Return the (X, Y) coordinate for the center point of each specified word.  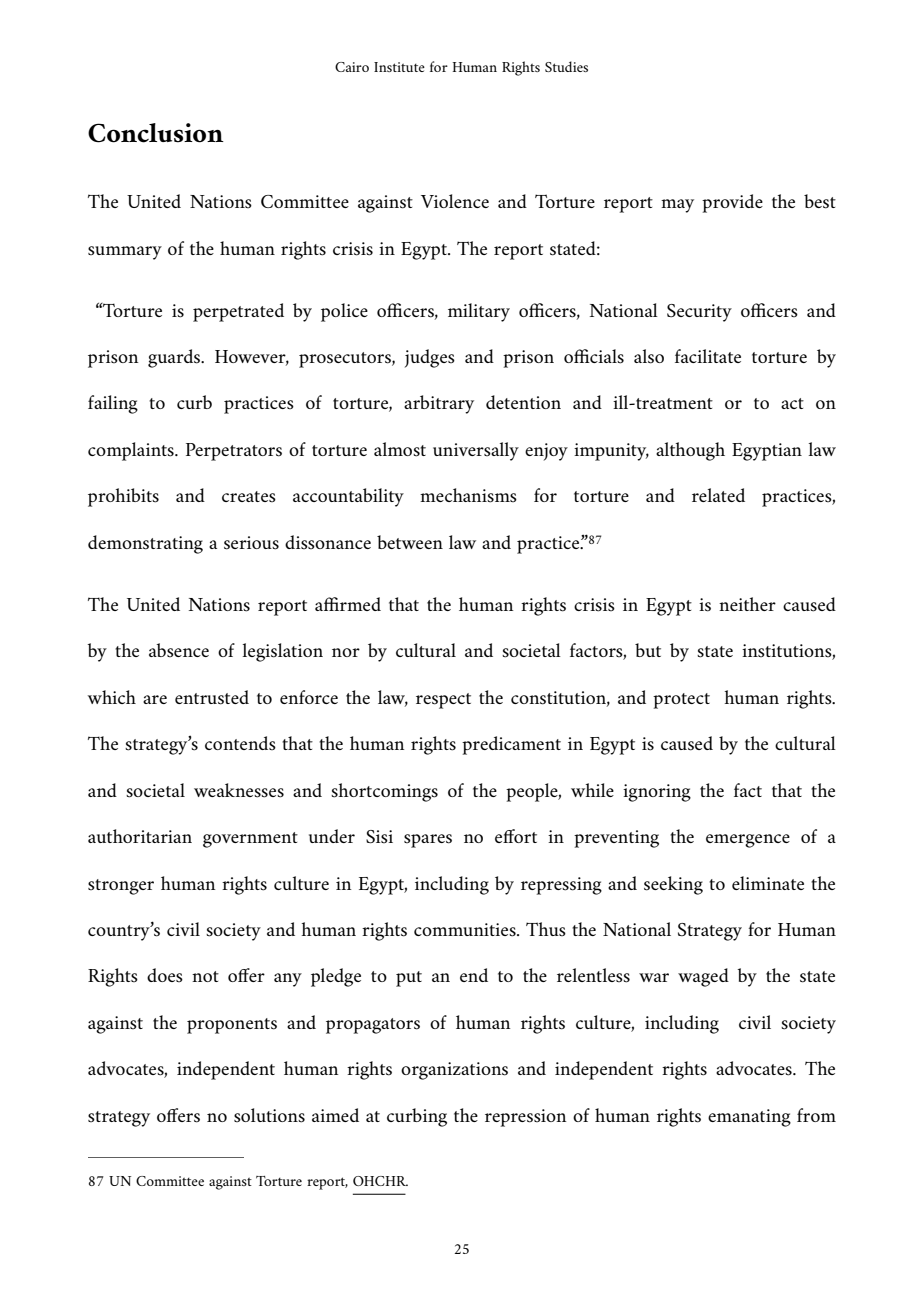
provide (732, 203)
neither (747, 604)
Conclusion (156, 133)
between (410, 542)
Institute (399, 67)
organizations (454, 1071)
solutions (269, 1115)
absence (179, 650)
